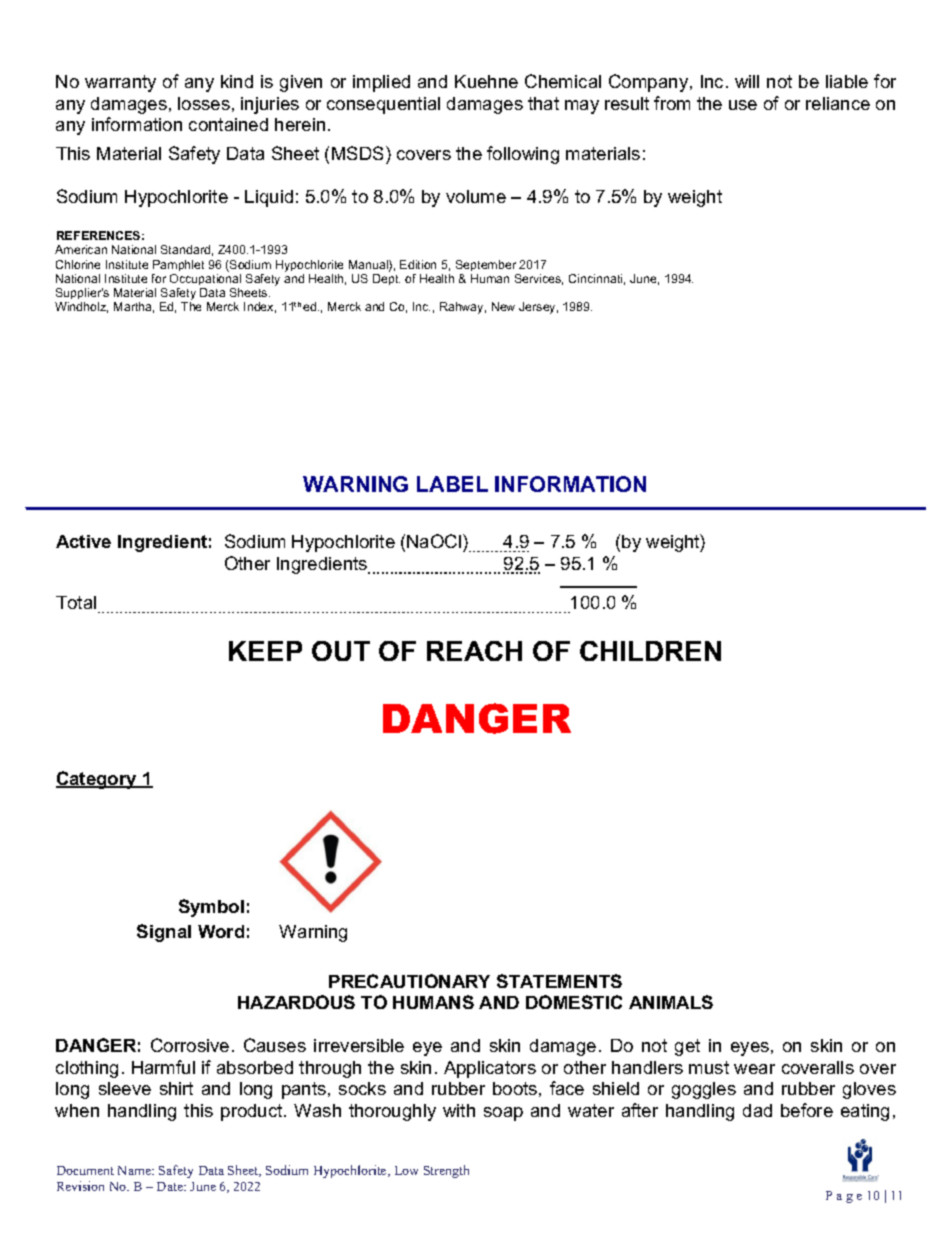  Describe the element at coordinates (265, 651) in the screenshot. I see `KEEP` at that location.
